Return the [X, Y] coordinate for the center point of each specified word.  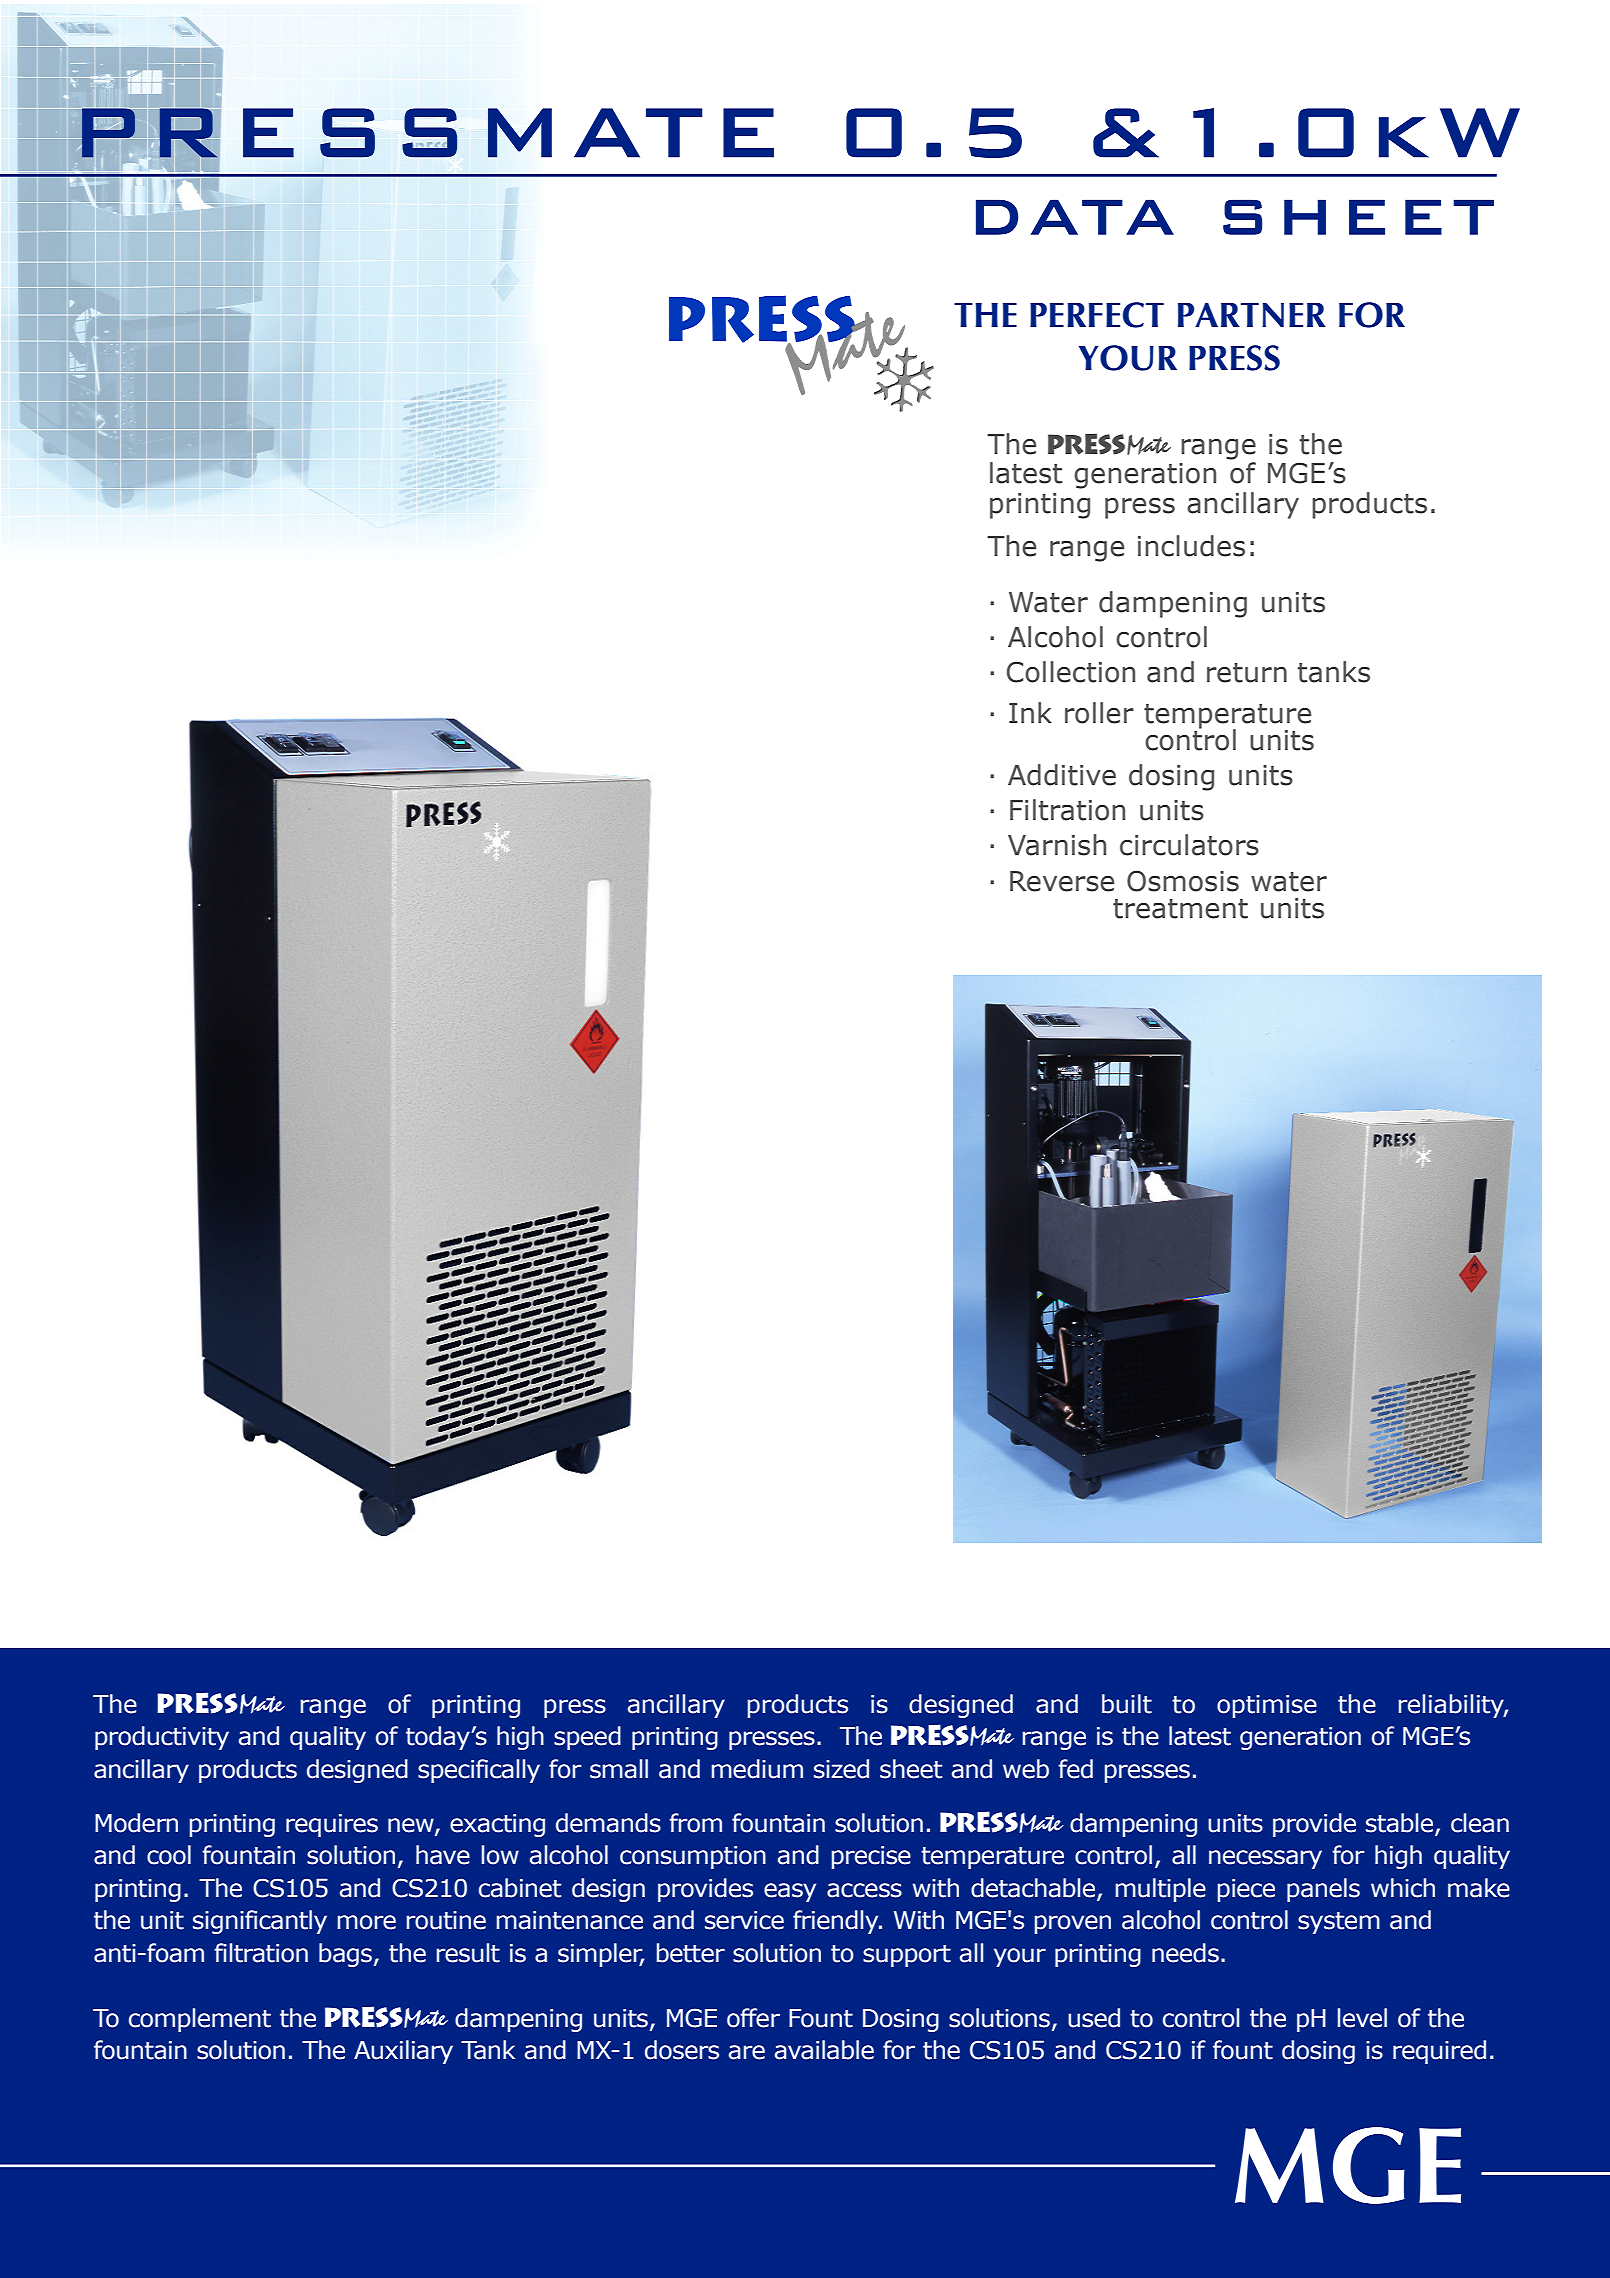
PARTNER [1252, 315]
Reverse [1062, 881]
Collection [1071, 672]
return [1247, 673]
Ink [1030, 712]
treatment [1180, 909]
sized [841, 1769]
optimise [1267, 1706]
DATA [1075, 217]
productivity [162, 1738]
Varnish [1057, 845]
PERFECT [1097, 315]
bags [345, 1955]
